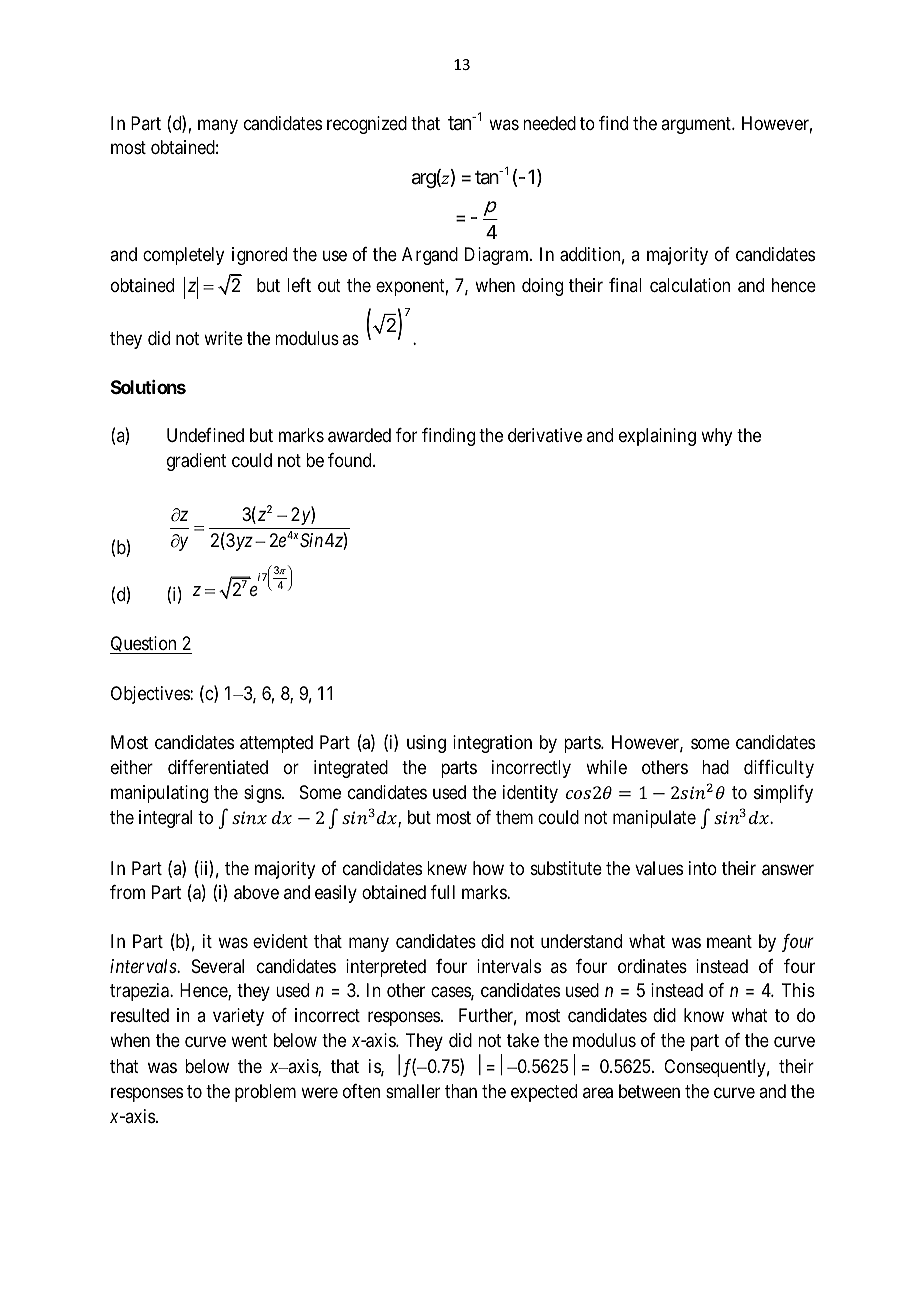 This screenshot has height=1308, width=924. What do you see at coordinates (144, 645) in the screenshot?
I see `Question` at bounding box center [144, 645].
